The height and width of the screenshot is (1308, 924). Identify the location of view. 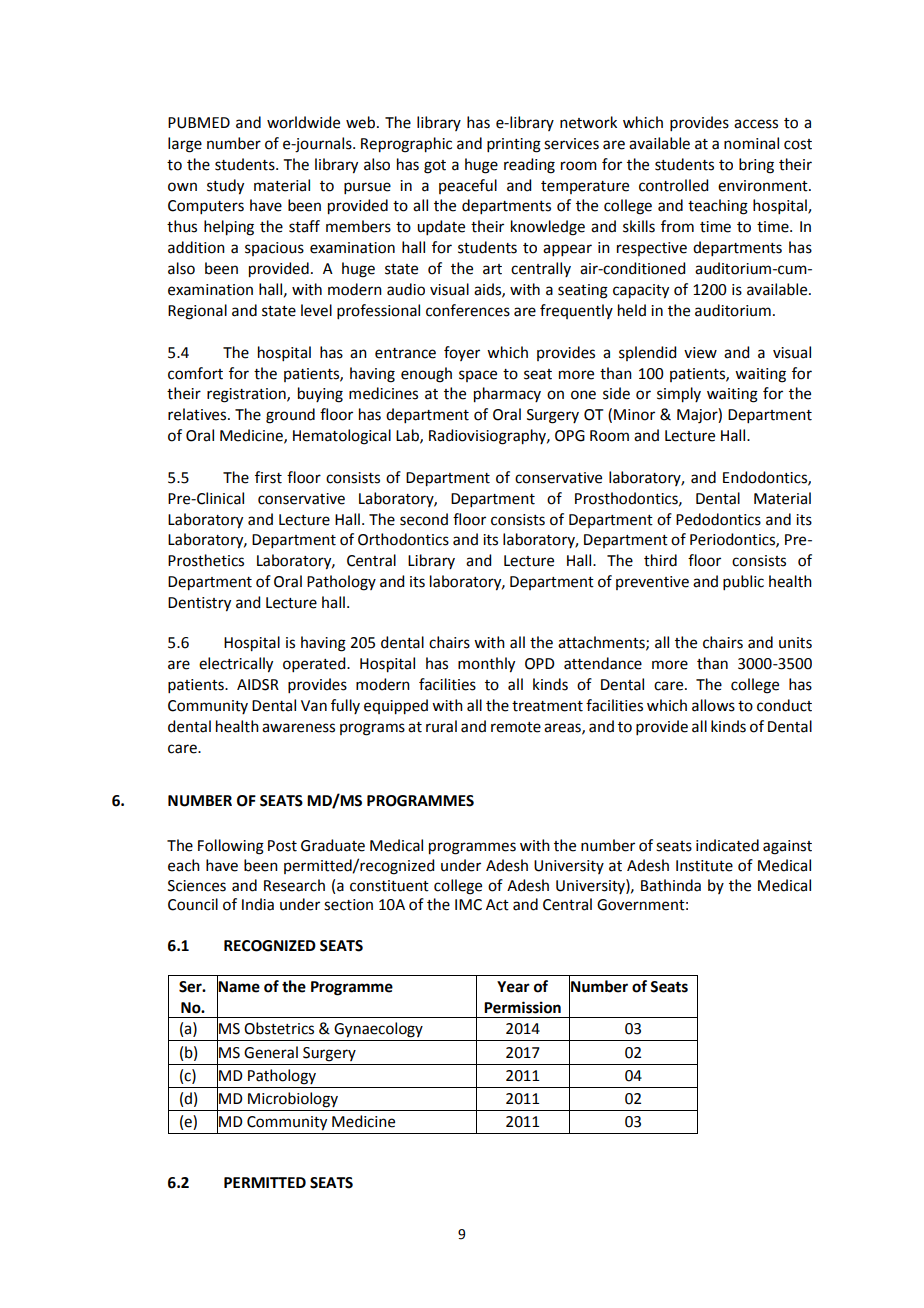
(700, 353).
